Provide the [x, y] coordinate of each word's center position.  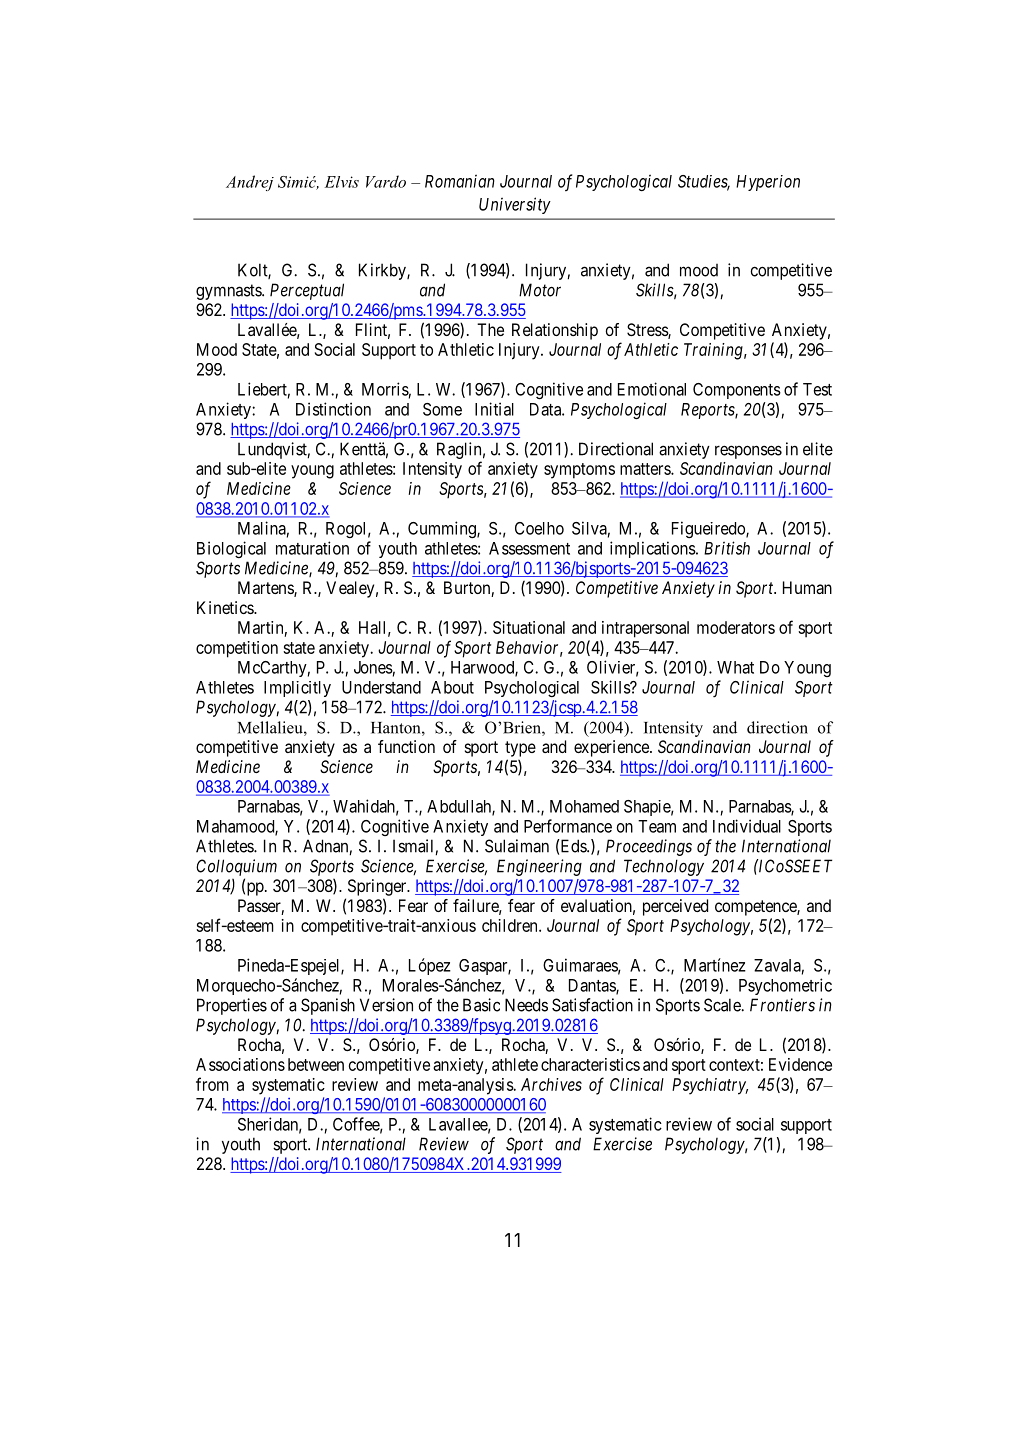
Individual [747, 826]
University [515, 205]
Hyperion [768, 183]
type [520, 749]
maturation [312, 548]
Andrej [250, 183]
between [316, 1064]
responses [748, 452]
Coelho [539, 528]
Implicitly [297, 689]
